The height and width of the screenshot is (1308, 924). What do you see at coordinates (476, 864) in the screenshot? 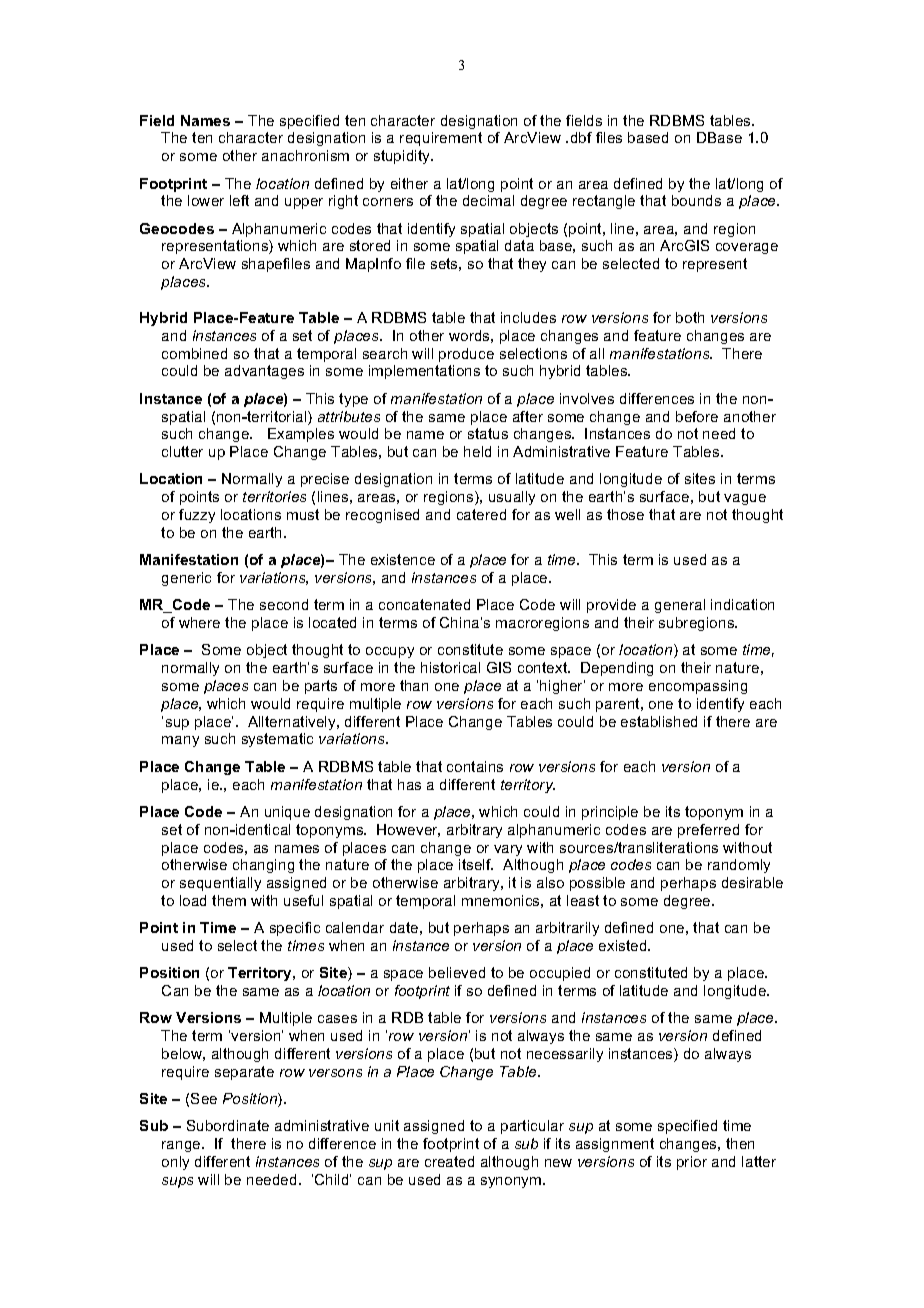
I see `itself` at bounding box center [476, 864].
